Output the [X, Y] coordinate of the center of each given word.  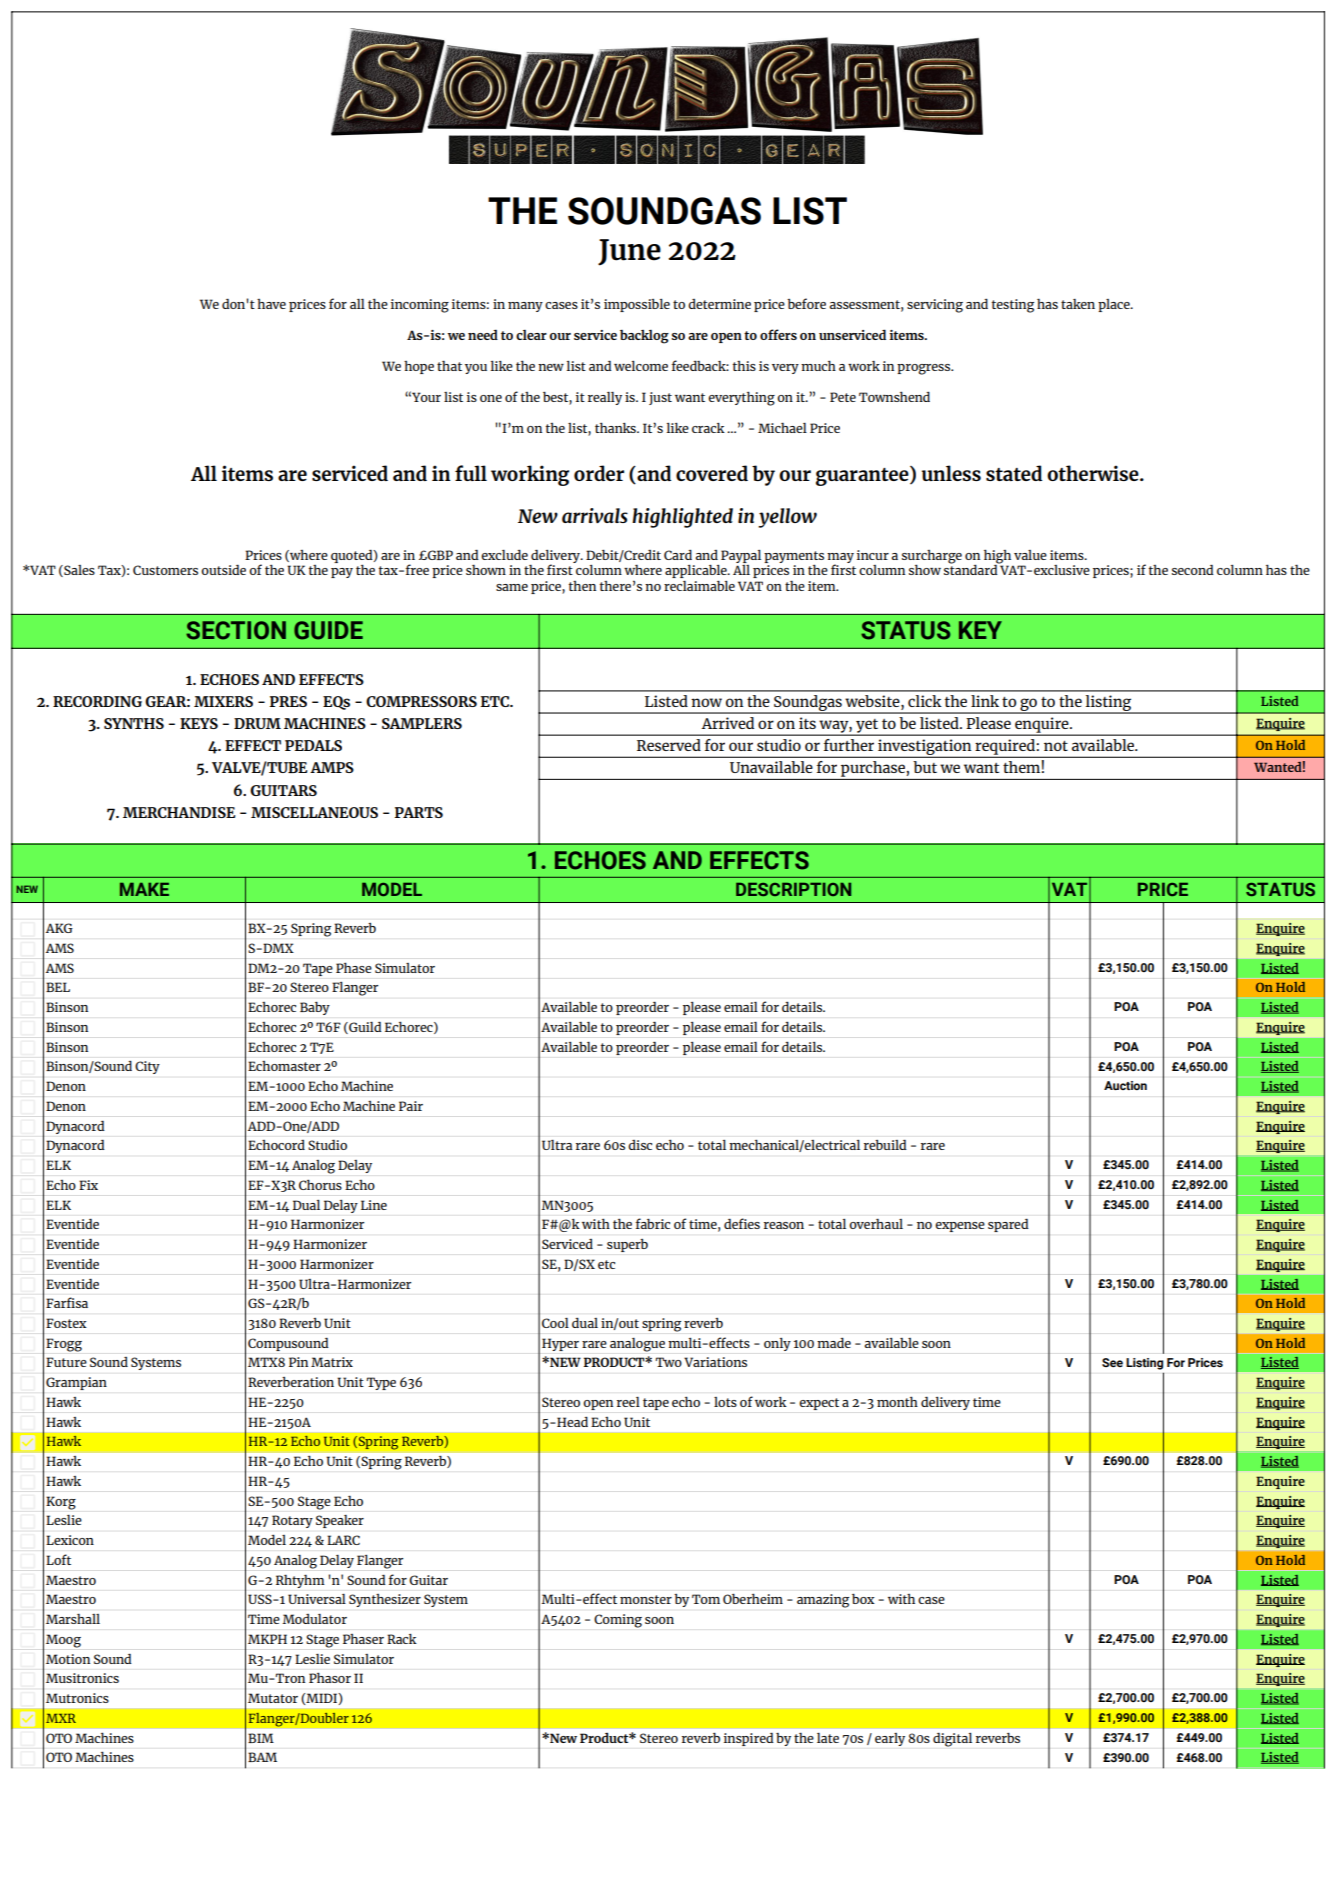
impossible [637, 305]
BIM [261, 1738]
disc [640, 1145]
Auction [1125, 1085]
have [271, 304]
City [147, 1067]
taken [1078, 304]
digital [952, 1740]
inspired [748, 1739]
